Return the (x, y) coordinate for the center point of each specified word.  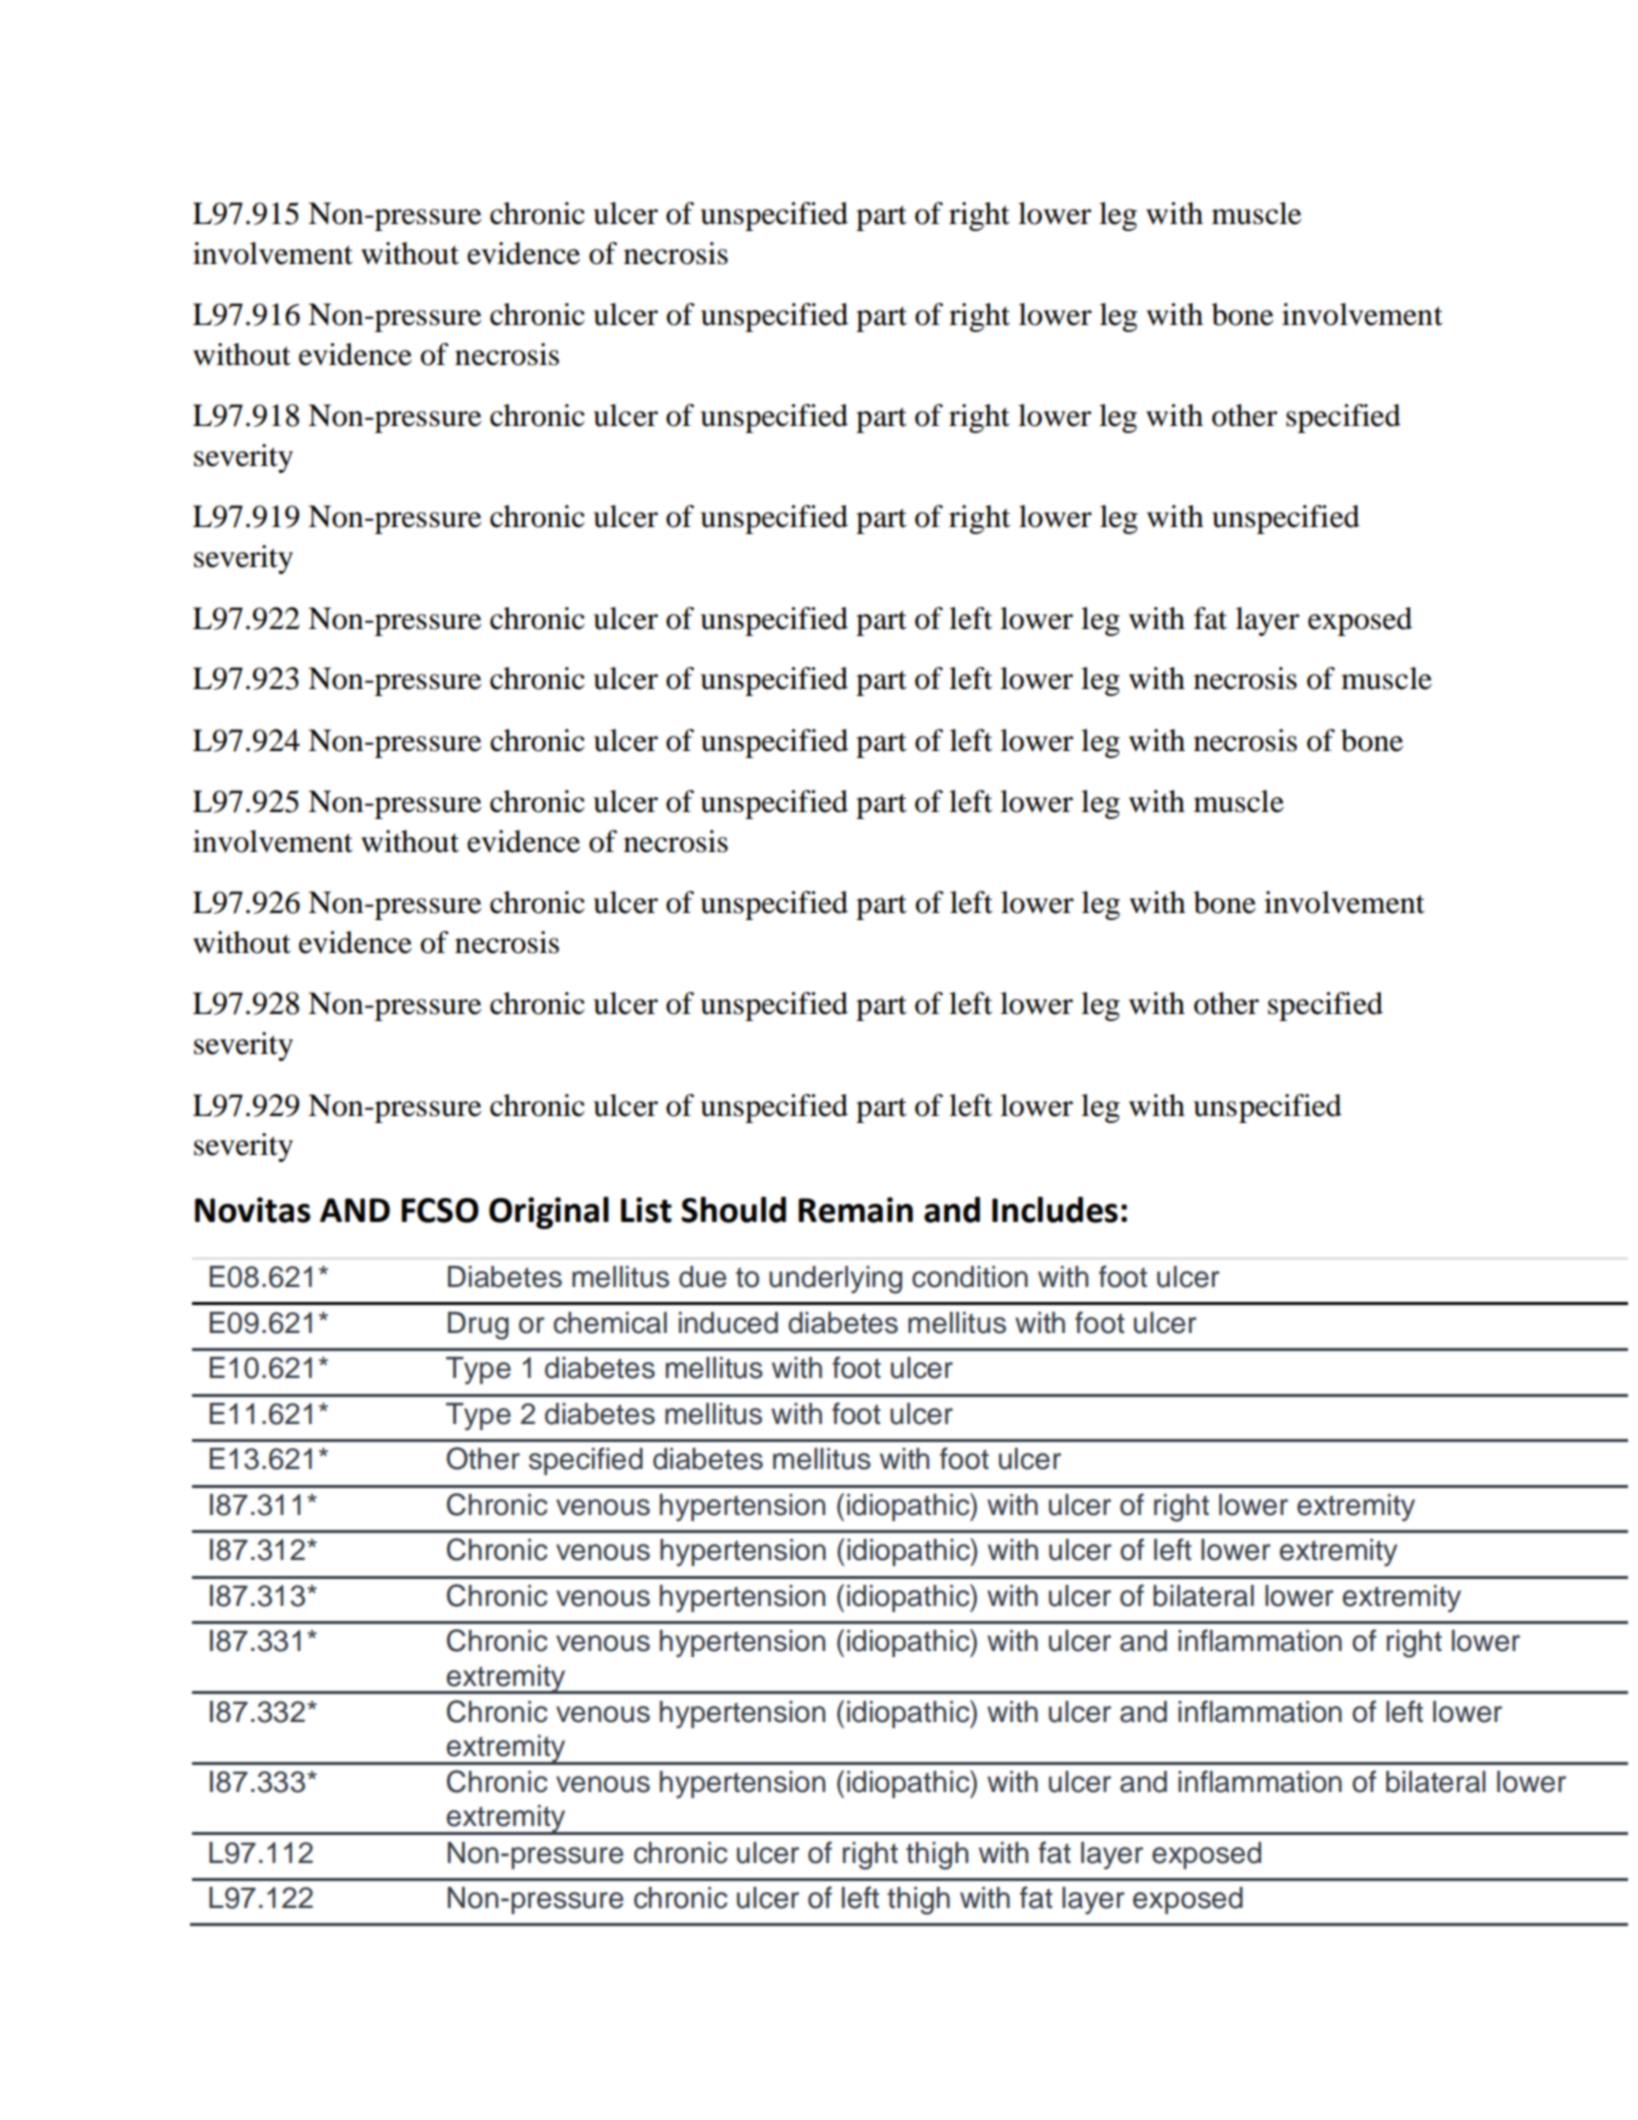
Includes (1055, 1210)
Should (733, 1210)
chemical (610, 1323)
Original (549, 1213)
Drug (478, 1326)
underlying (835, 1280)
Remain (855, 1210)
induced (728, 1323)
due (703, 1277)
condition (970, 1277)
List (646, 1210)
